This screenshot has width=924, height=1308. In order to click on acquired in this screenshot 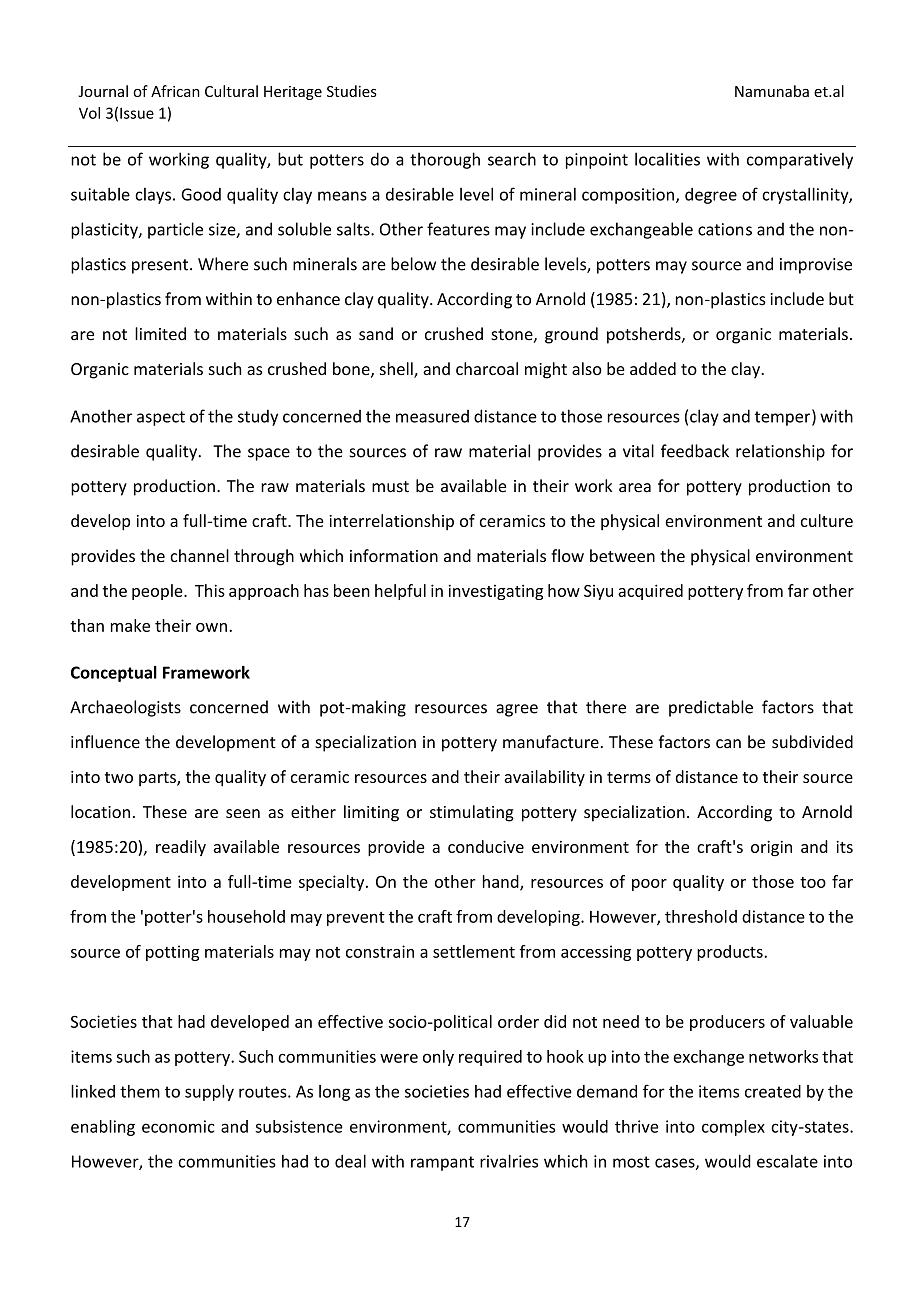, I will do `click(650, 592)`.
